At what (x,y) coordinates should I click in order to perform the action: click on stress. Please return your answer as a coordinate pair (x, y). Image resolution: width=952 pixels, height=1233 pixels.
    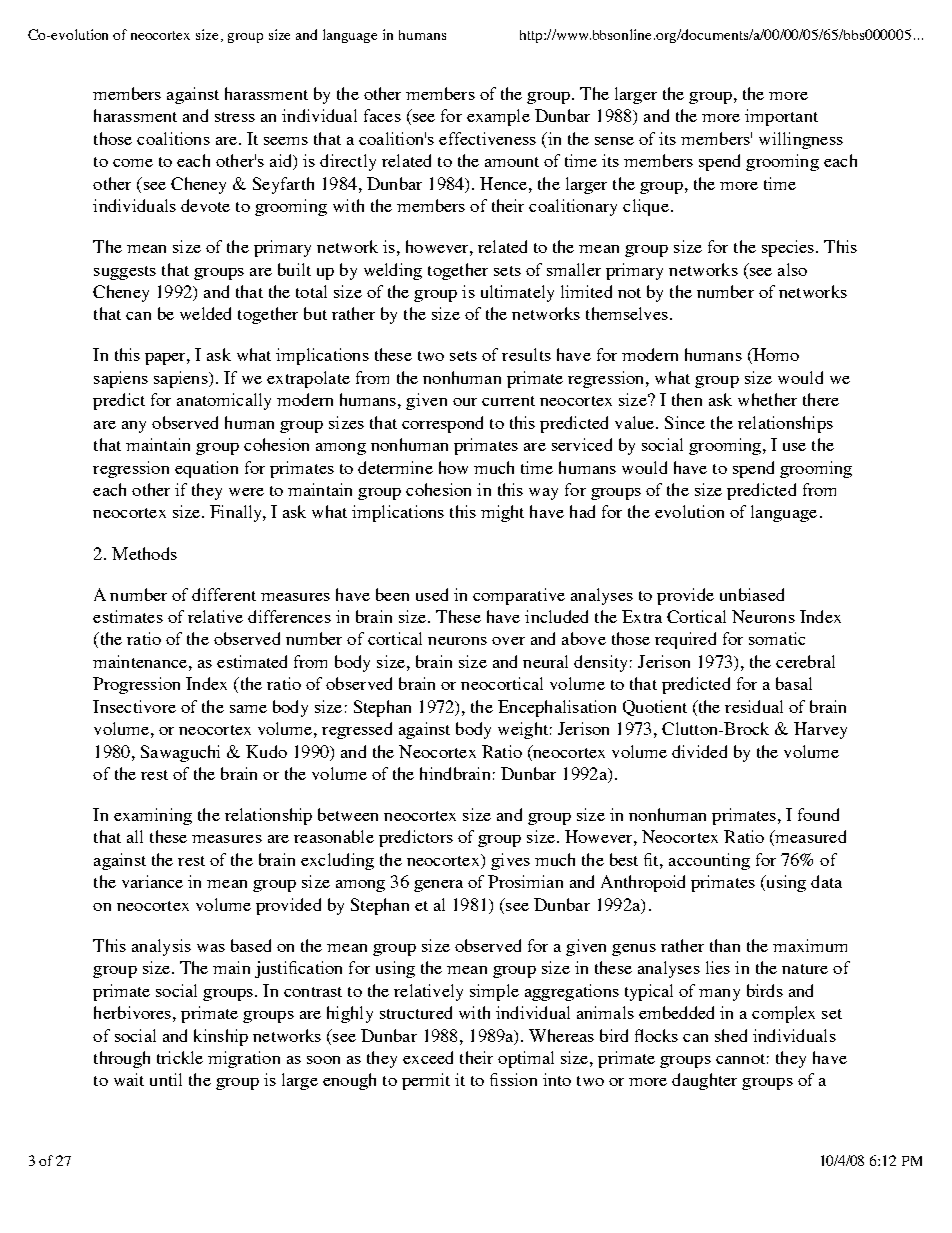
    Looking at the image, I should click on (235, 117).
